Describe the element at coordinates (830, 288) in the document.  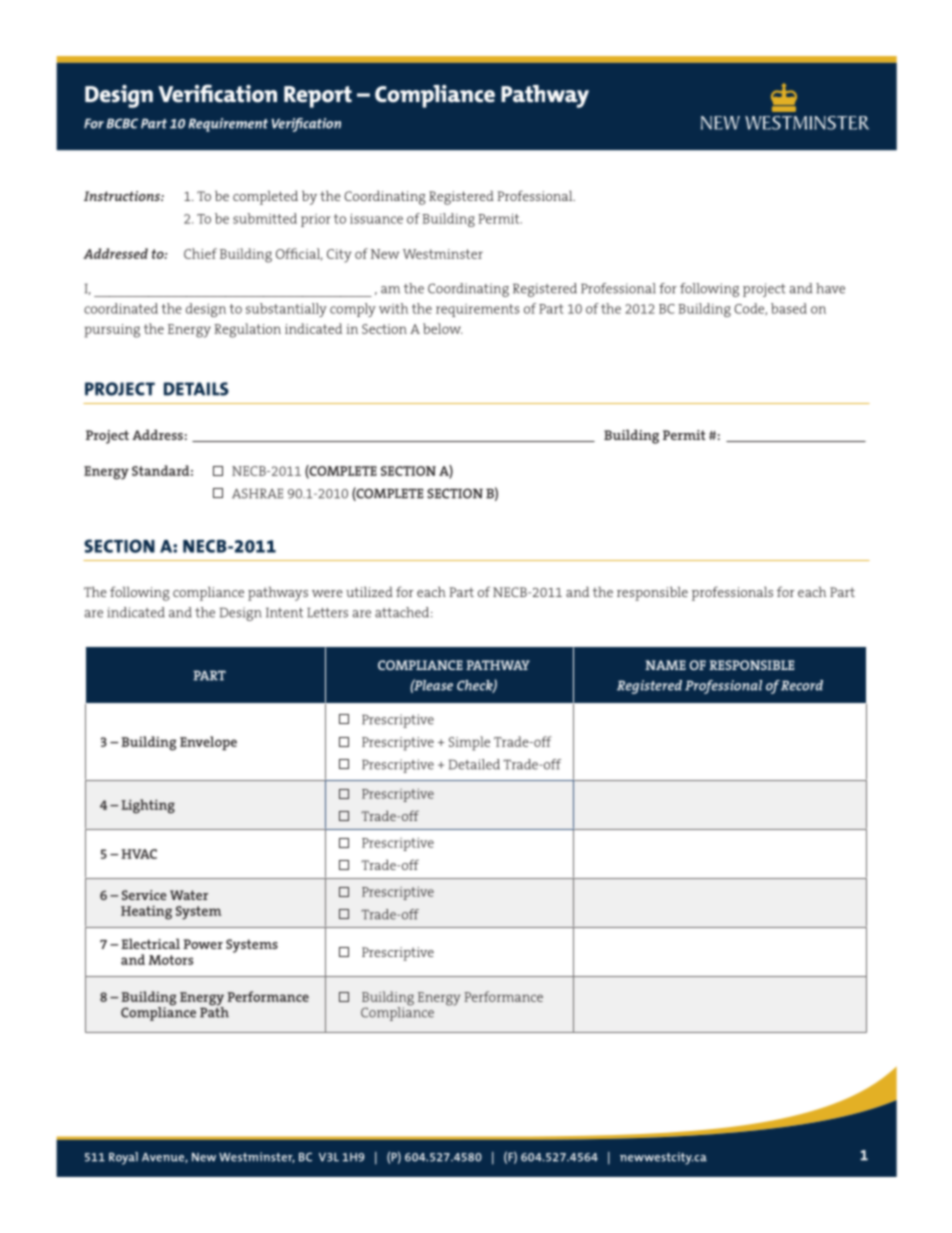
I see `have` at that location.
